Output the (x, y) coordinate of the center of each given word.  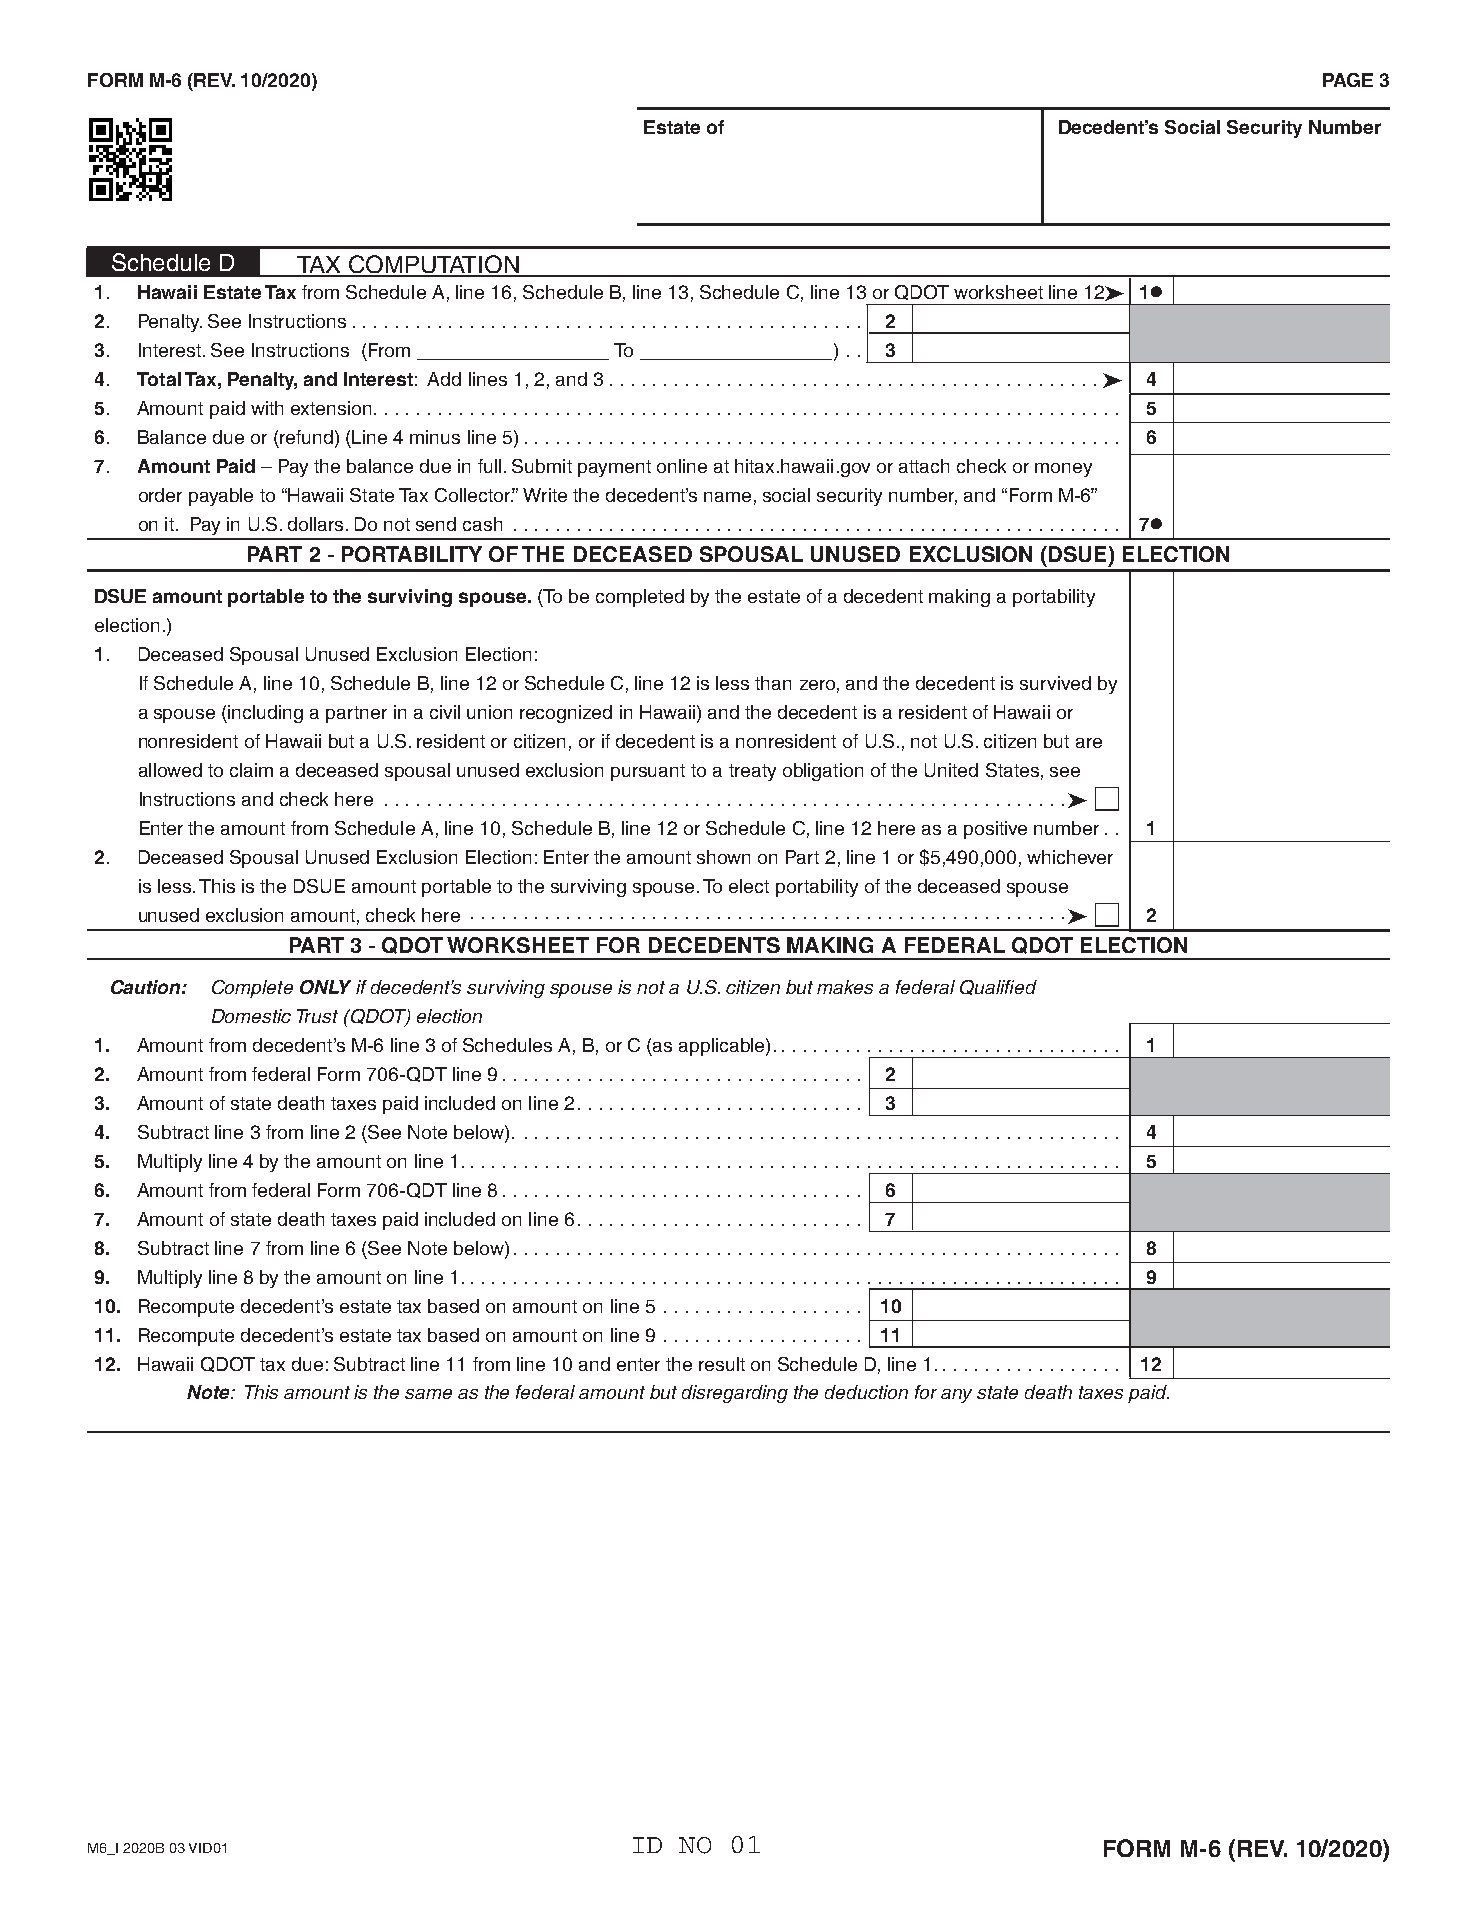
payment (614, 468)
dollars (315, 524)
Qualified (998, 987)
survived (1055, 683)
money (1063, 470)
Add (444, 379)
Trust (317, 1016)
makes (845, 987)
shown (723, 857)
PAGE (1348, 80)
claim (251, 770)
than (773, 683)
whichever (1070, 857)
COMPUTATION (433, 265)
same (428, 1394)
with (267, 408)
